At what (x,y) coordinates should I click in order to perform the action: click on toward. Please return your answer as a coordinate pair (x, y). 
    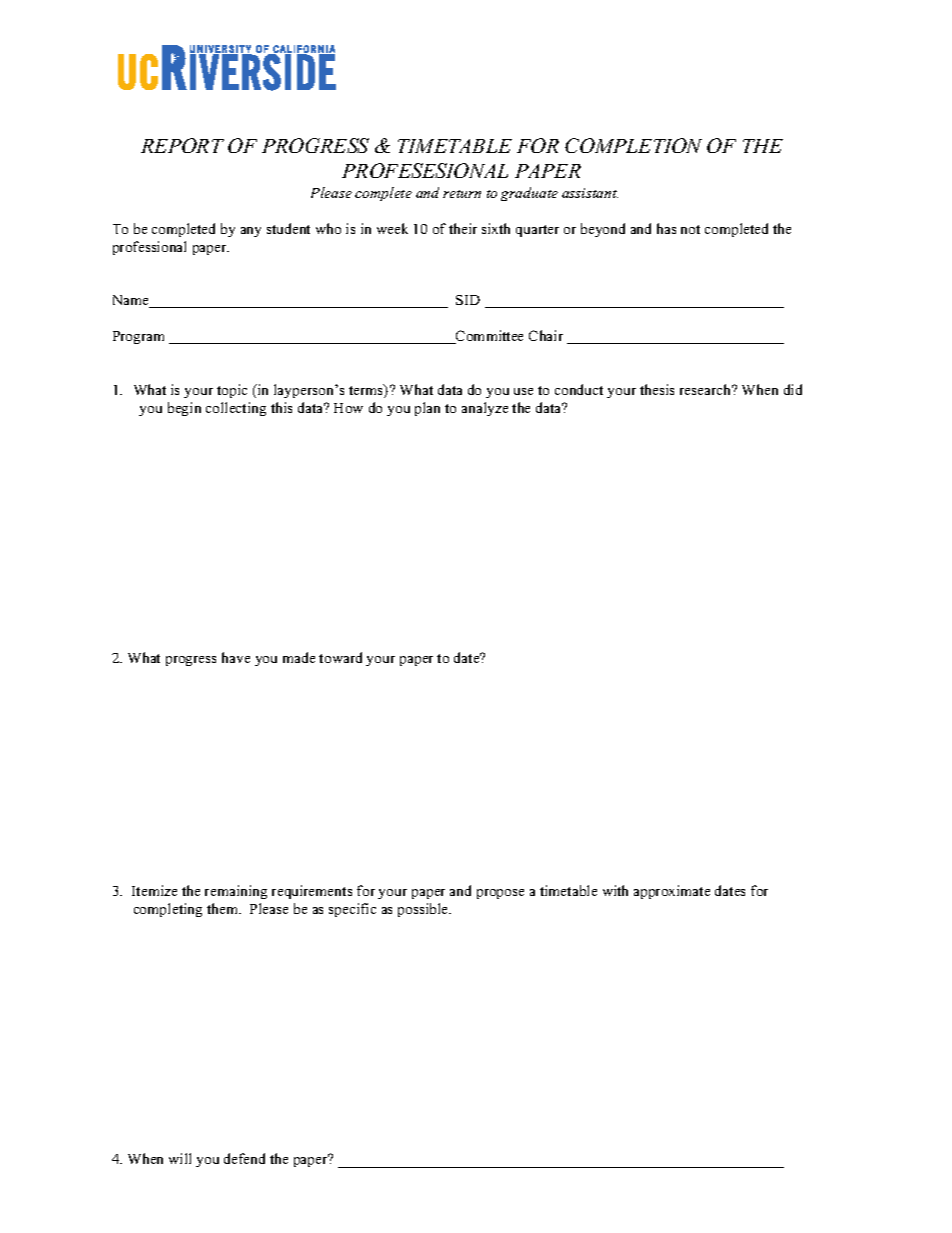
    Looking at the image, I should click on (340, 657).
